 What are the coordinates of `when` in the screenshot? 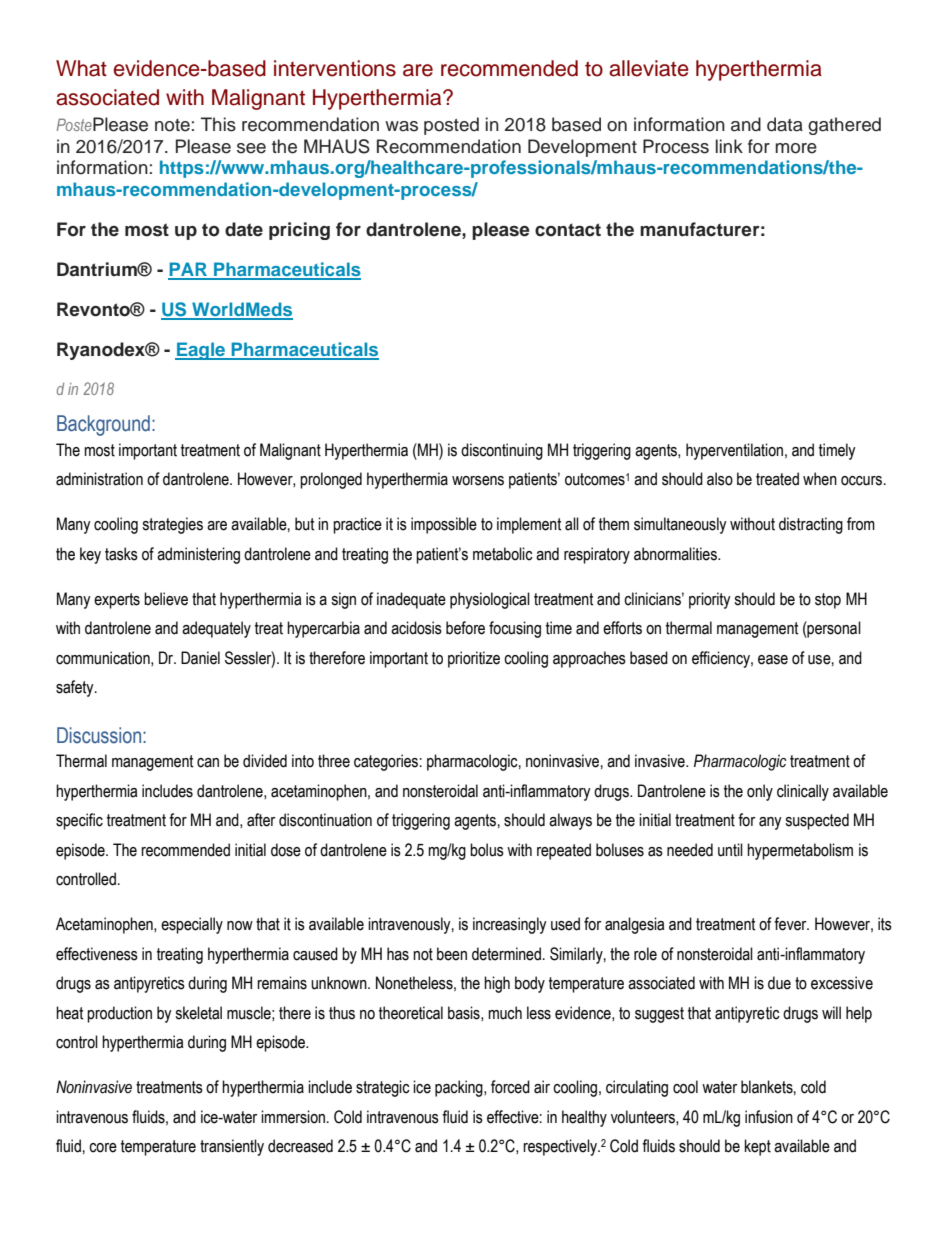 It's located at (820, 479).
